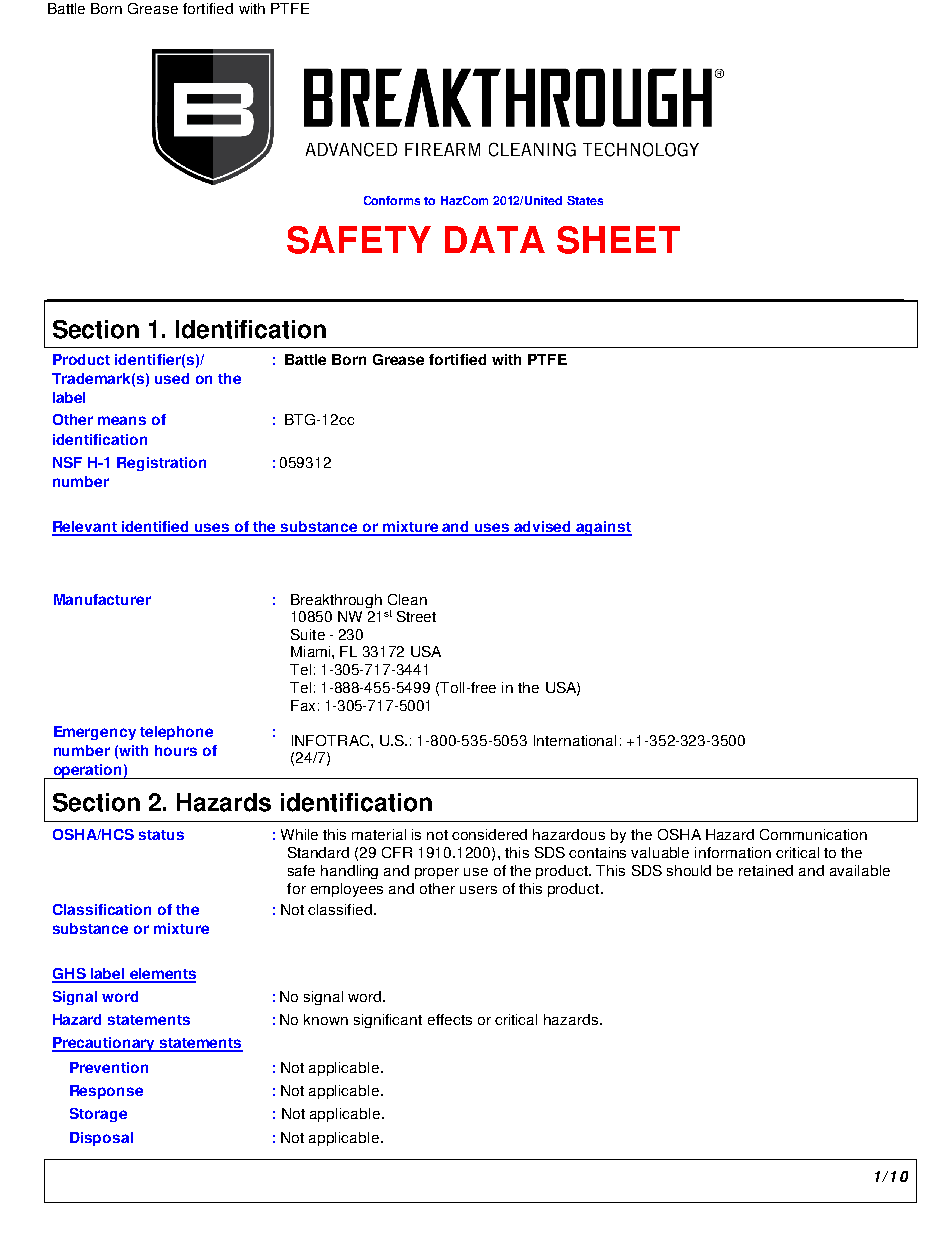 This screenshot has height=1233, width=952. I want to click on DATA, so click(495, 239).
